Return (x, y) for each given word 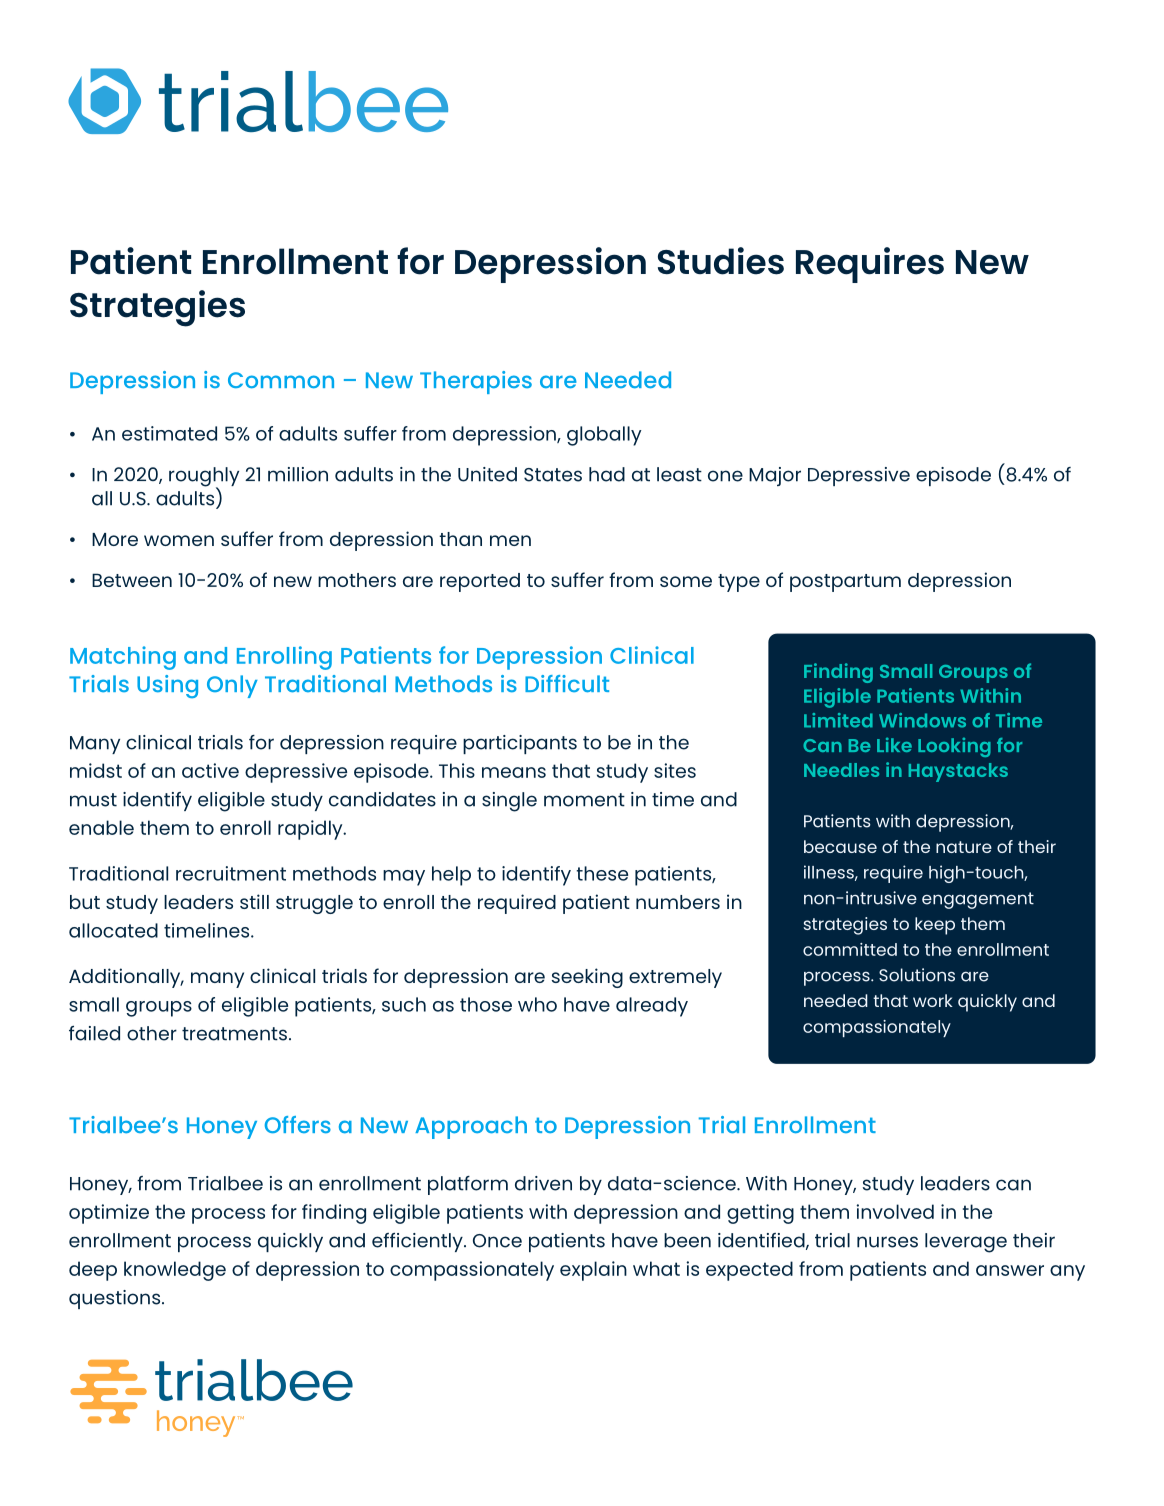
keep (935, 926)
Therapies (476, 382)
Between (132, 580)
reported (480, 582)
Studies (721, 261)
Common (281, 380)
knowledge (175, 1271)
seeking (587, 978)
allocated (113, 930)
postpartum (845, 583)
